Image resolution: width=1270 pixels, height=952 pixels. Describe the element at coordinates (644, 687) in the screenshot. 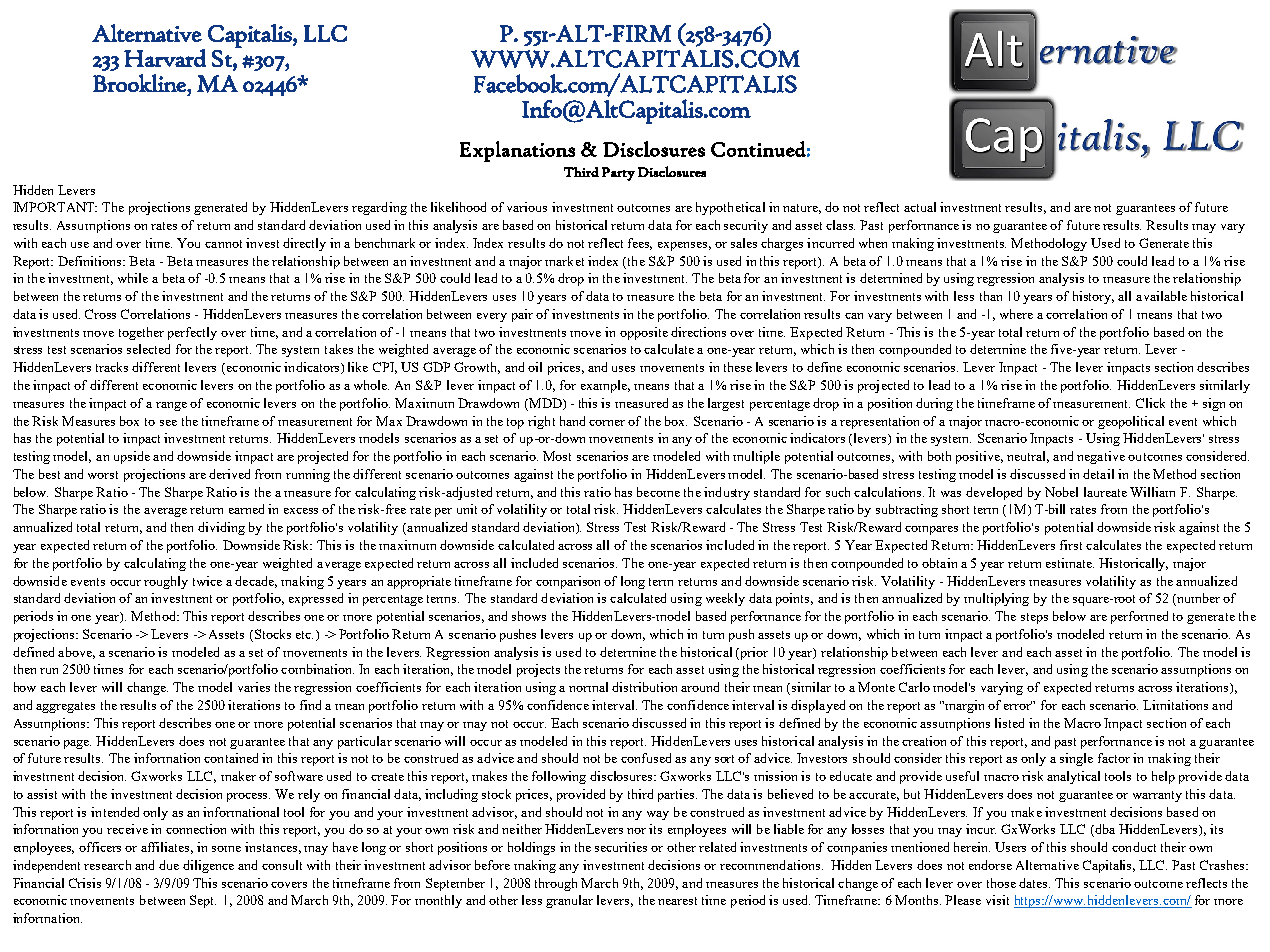

I see `distribution` at that location.
